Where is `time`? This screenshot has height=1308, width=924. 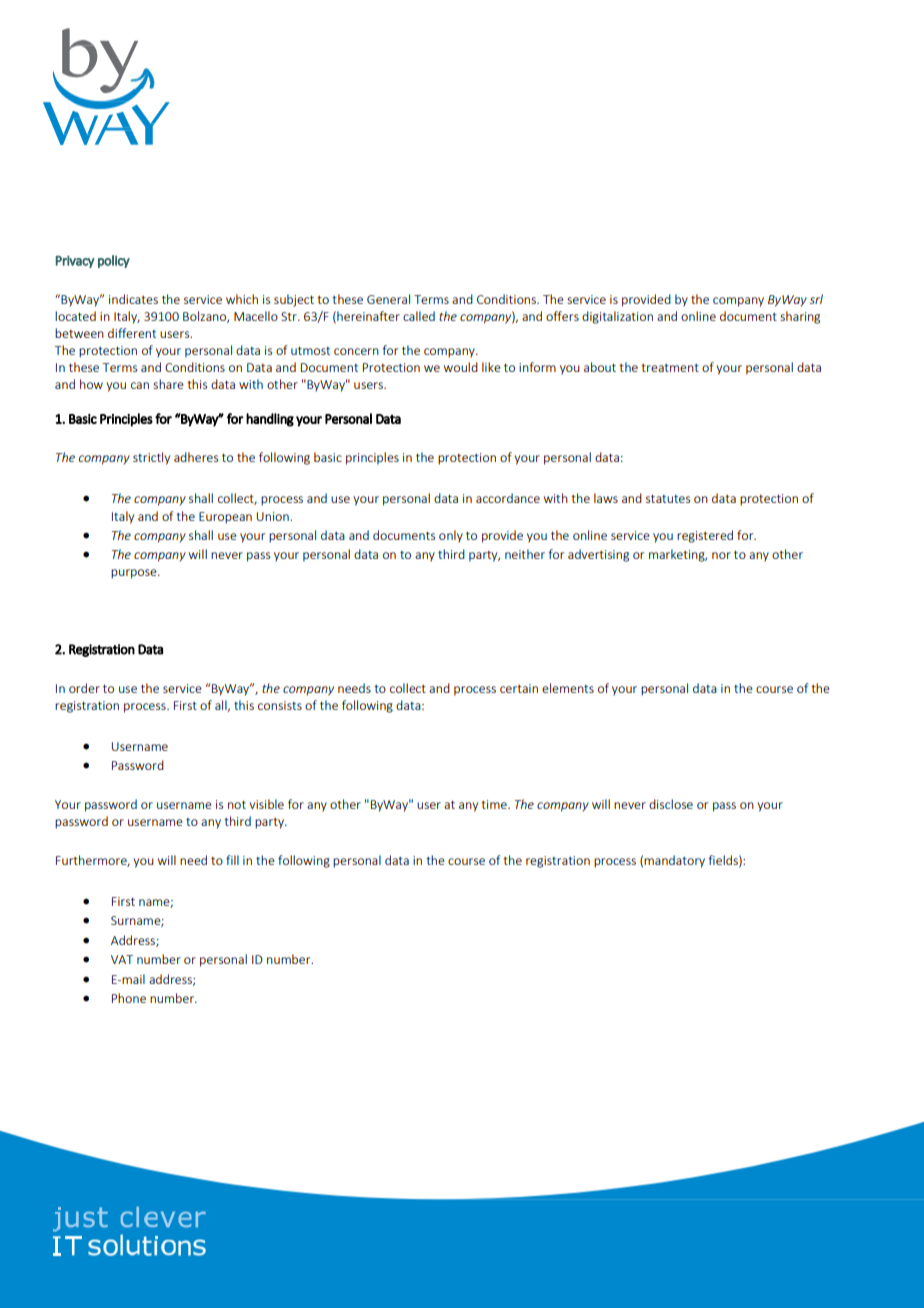
time is located at coordinates (495, 804).
